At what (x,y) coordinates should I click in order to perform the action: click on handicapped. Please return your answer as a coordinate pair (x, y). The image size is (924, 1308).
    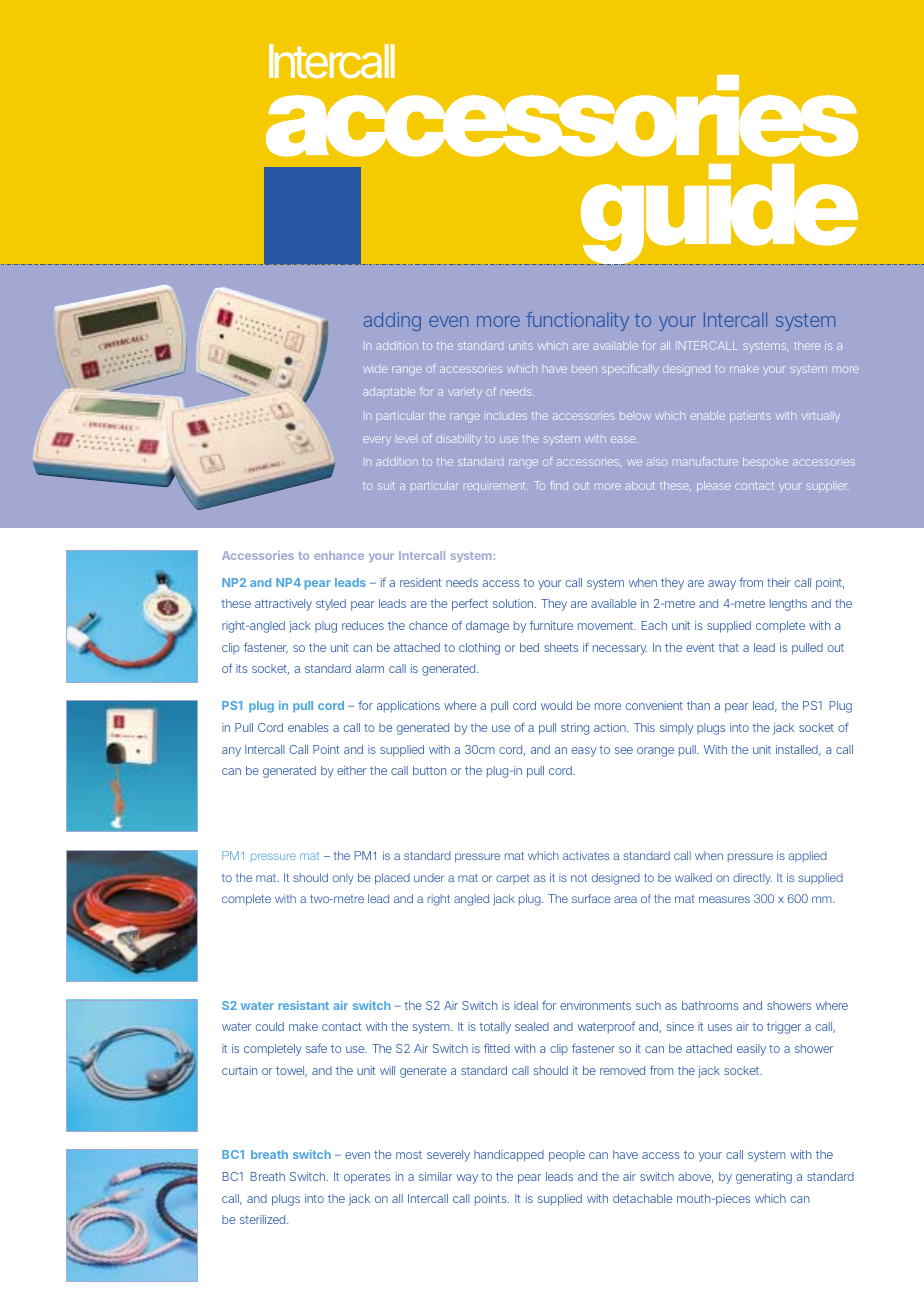
    Looking at the image, I should click on (509, 1156).
